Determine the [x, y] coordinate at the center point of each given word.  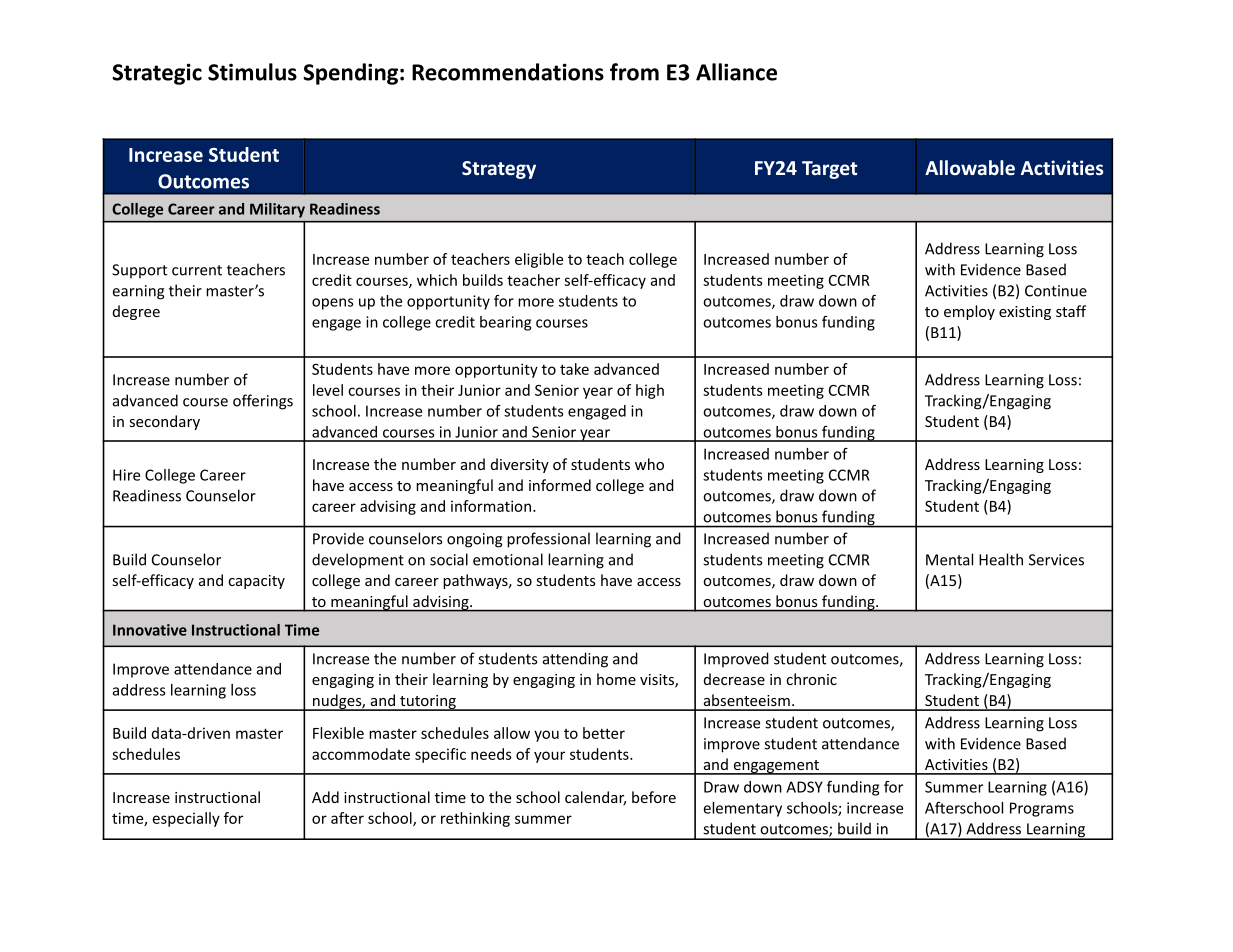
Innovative [150, 630]
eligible [539, 260]
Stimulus [252, 72]
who [649, 464]
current [197, 270]
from [634, 72]
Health [1001, 559]
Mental [949, 559]
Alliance [736, 72]
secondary [165, 422]
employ [969, 312]
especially [186, 819]
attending [575, 660]
